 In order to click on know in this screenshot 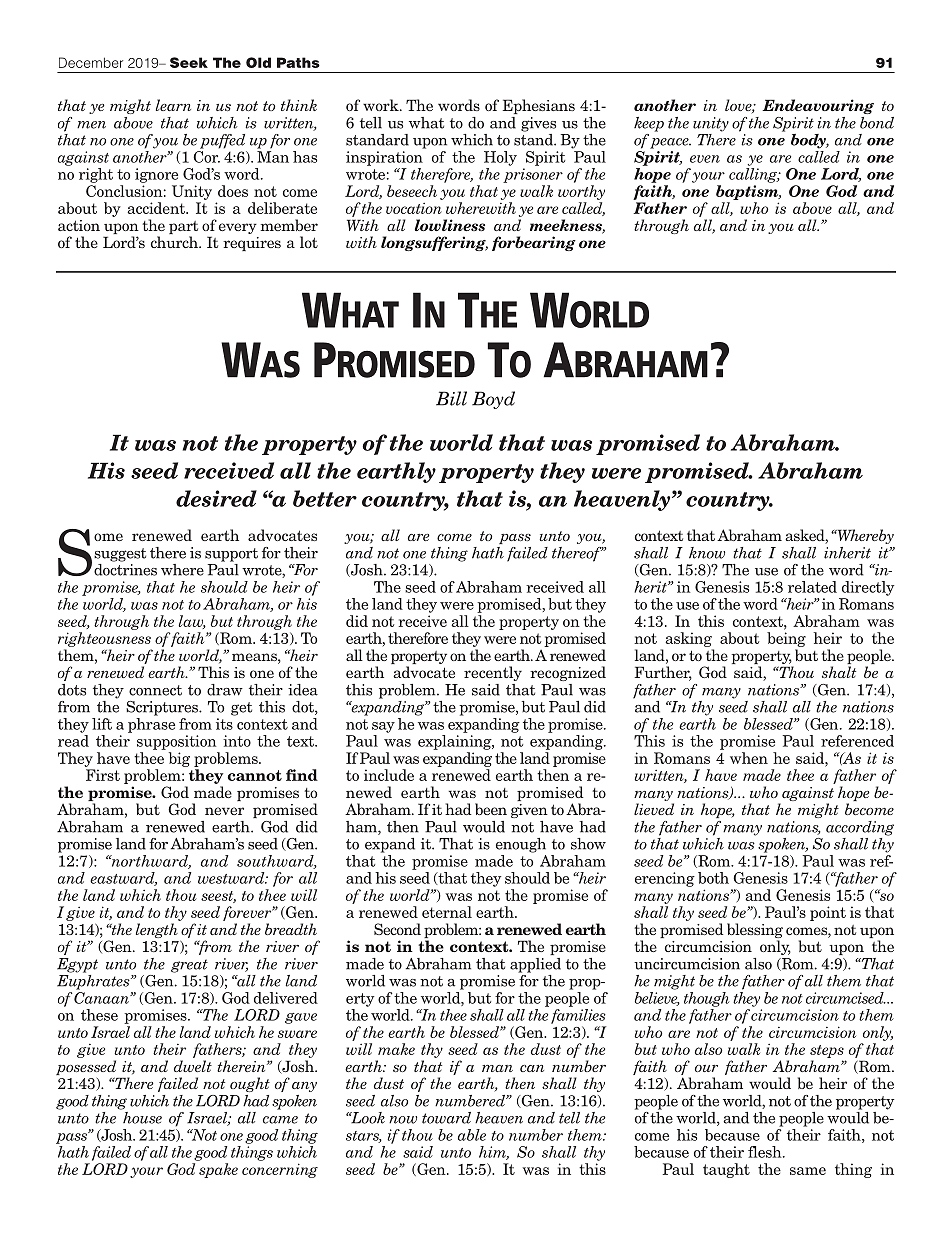, I will do `click(707, 553)`.
